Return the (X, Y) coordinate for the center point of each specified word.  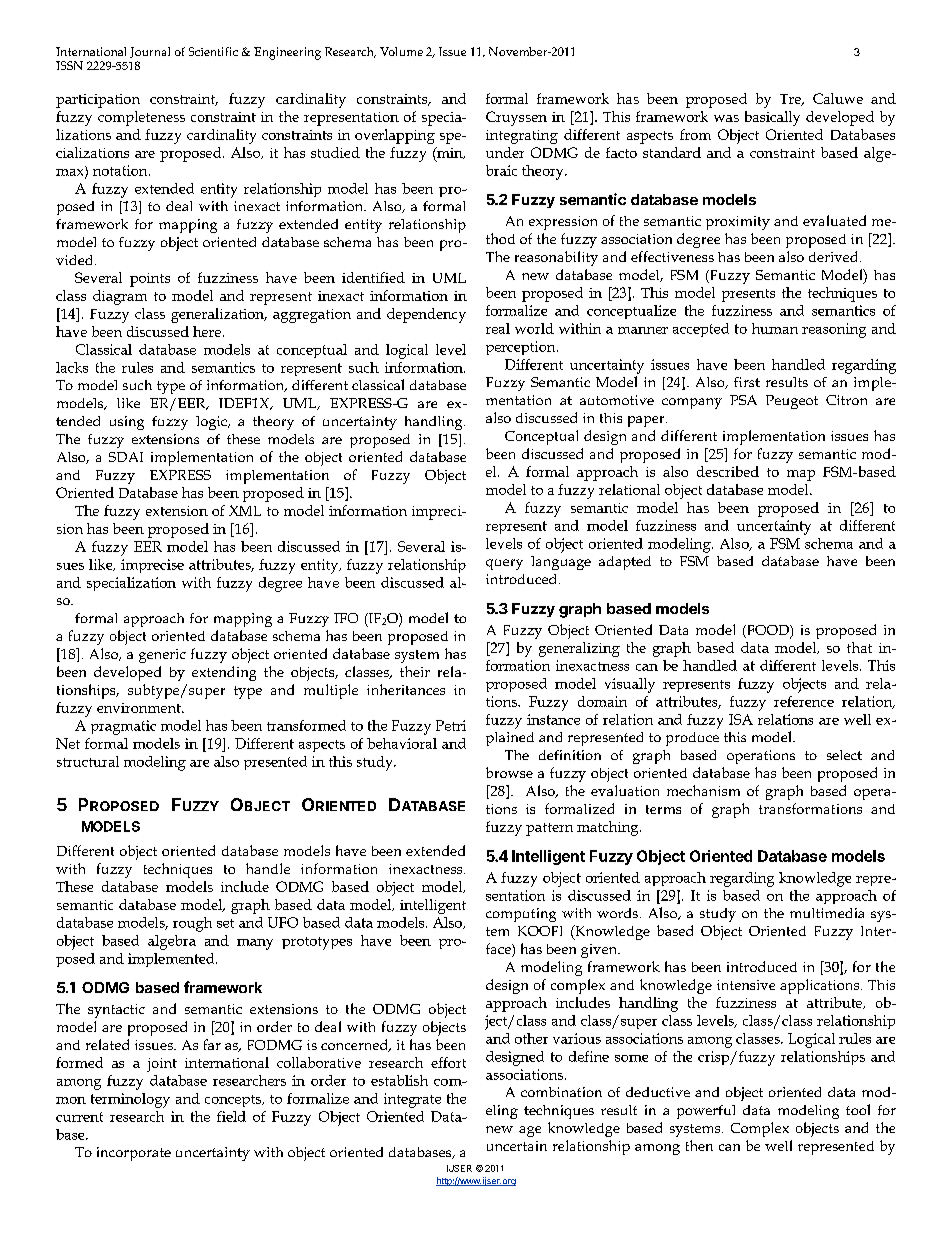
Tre (791, 100)
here (208, 331)
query (504, 564)
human (775, 328)
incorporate (134, 1154)
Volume (401, 51)
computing (521, 915)
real (498, 328)
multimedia (827, 913)
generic (162, 656)
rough (192, 924)
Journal (150, 52)
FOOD (768, 631)
